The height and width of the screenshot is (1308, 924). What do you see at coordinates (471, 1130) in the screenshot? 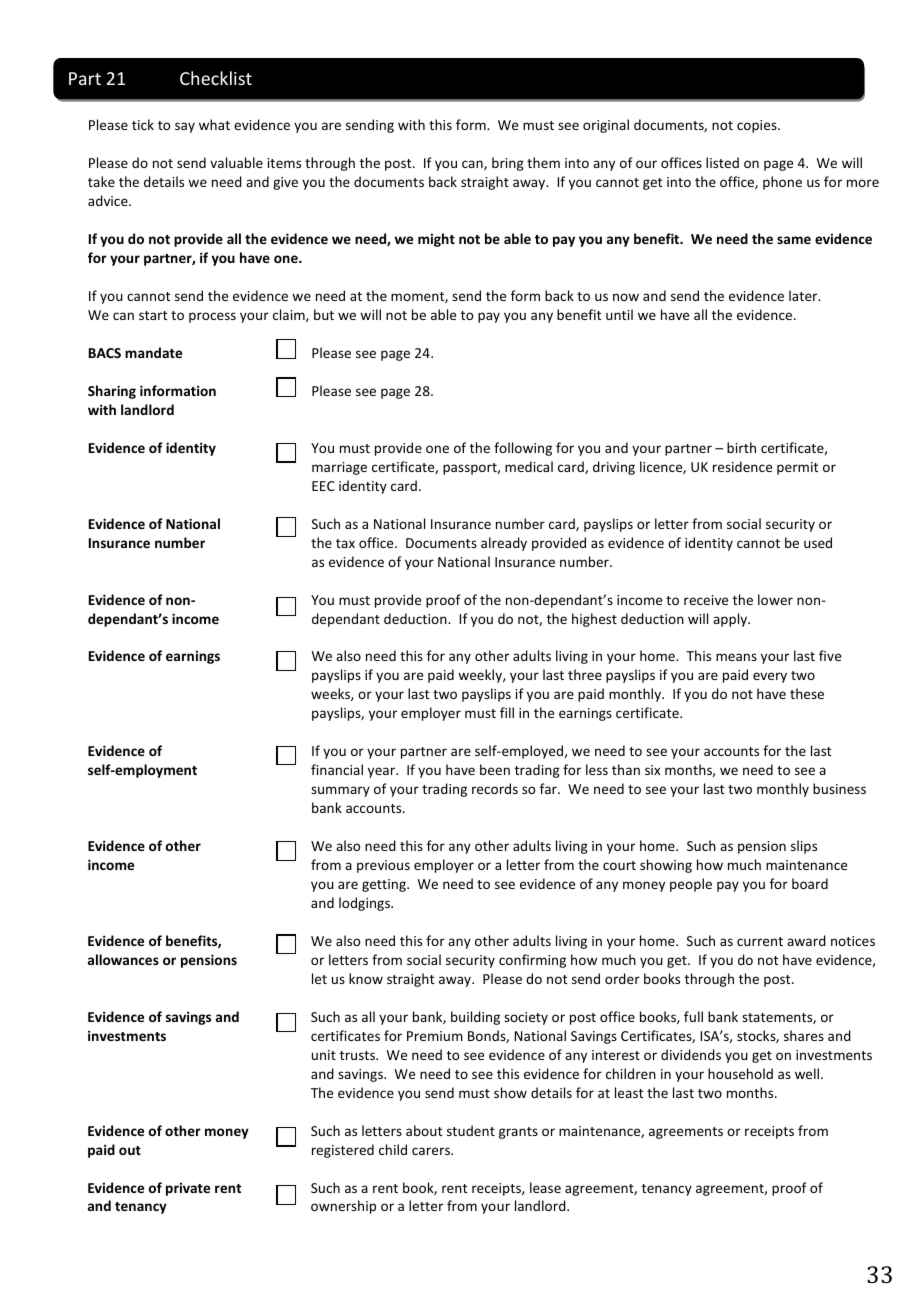
I see `student` at bounding box center [471, 1130].
